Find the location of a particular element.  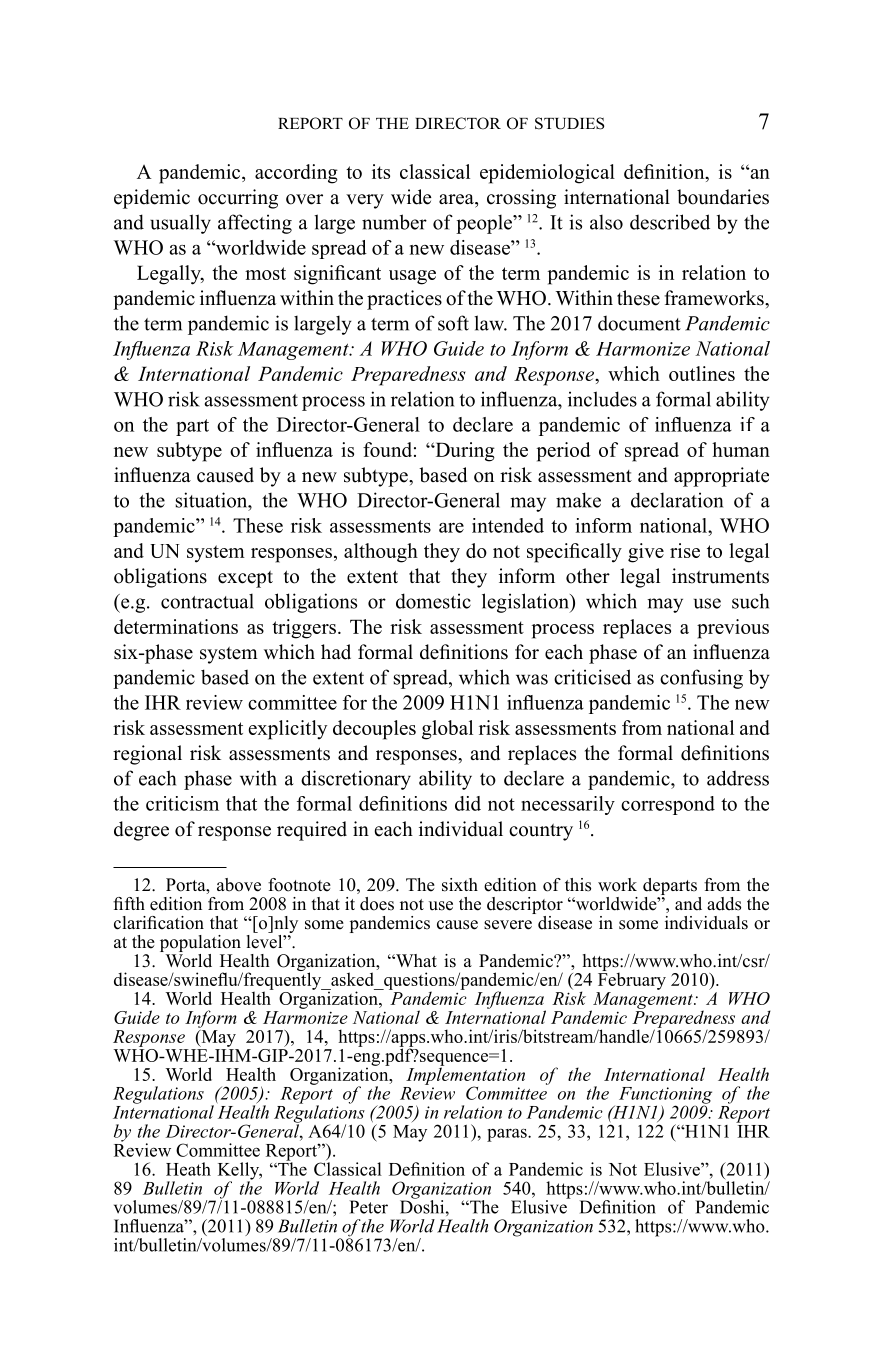

severe is located at coordinates (508, 925).
